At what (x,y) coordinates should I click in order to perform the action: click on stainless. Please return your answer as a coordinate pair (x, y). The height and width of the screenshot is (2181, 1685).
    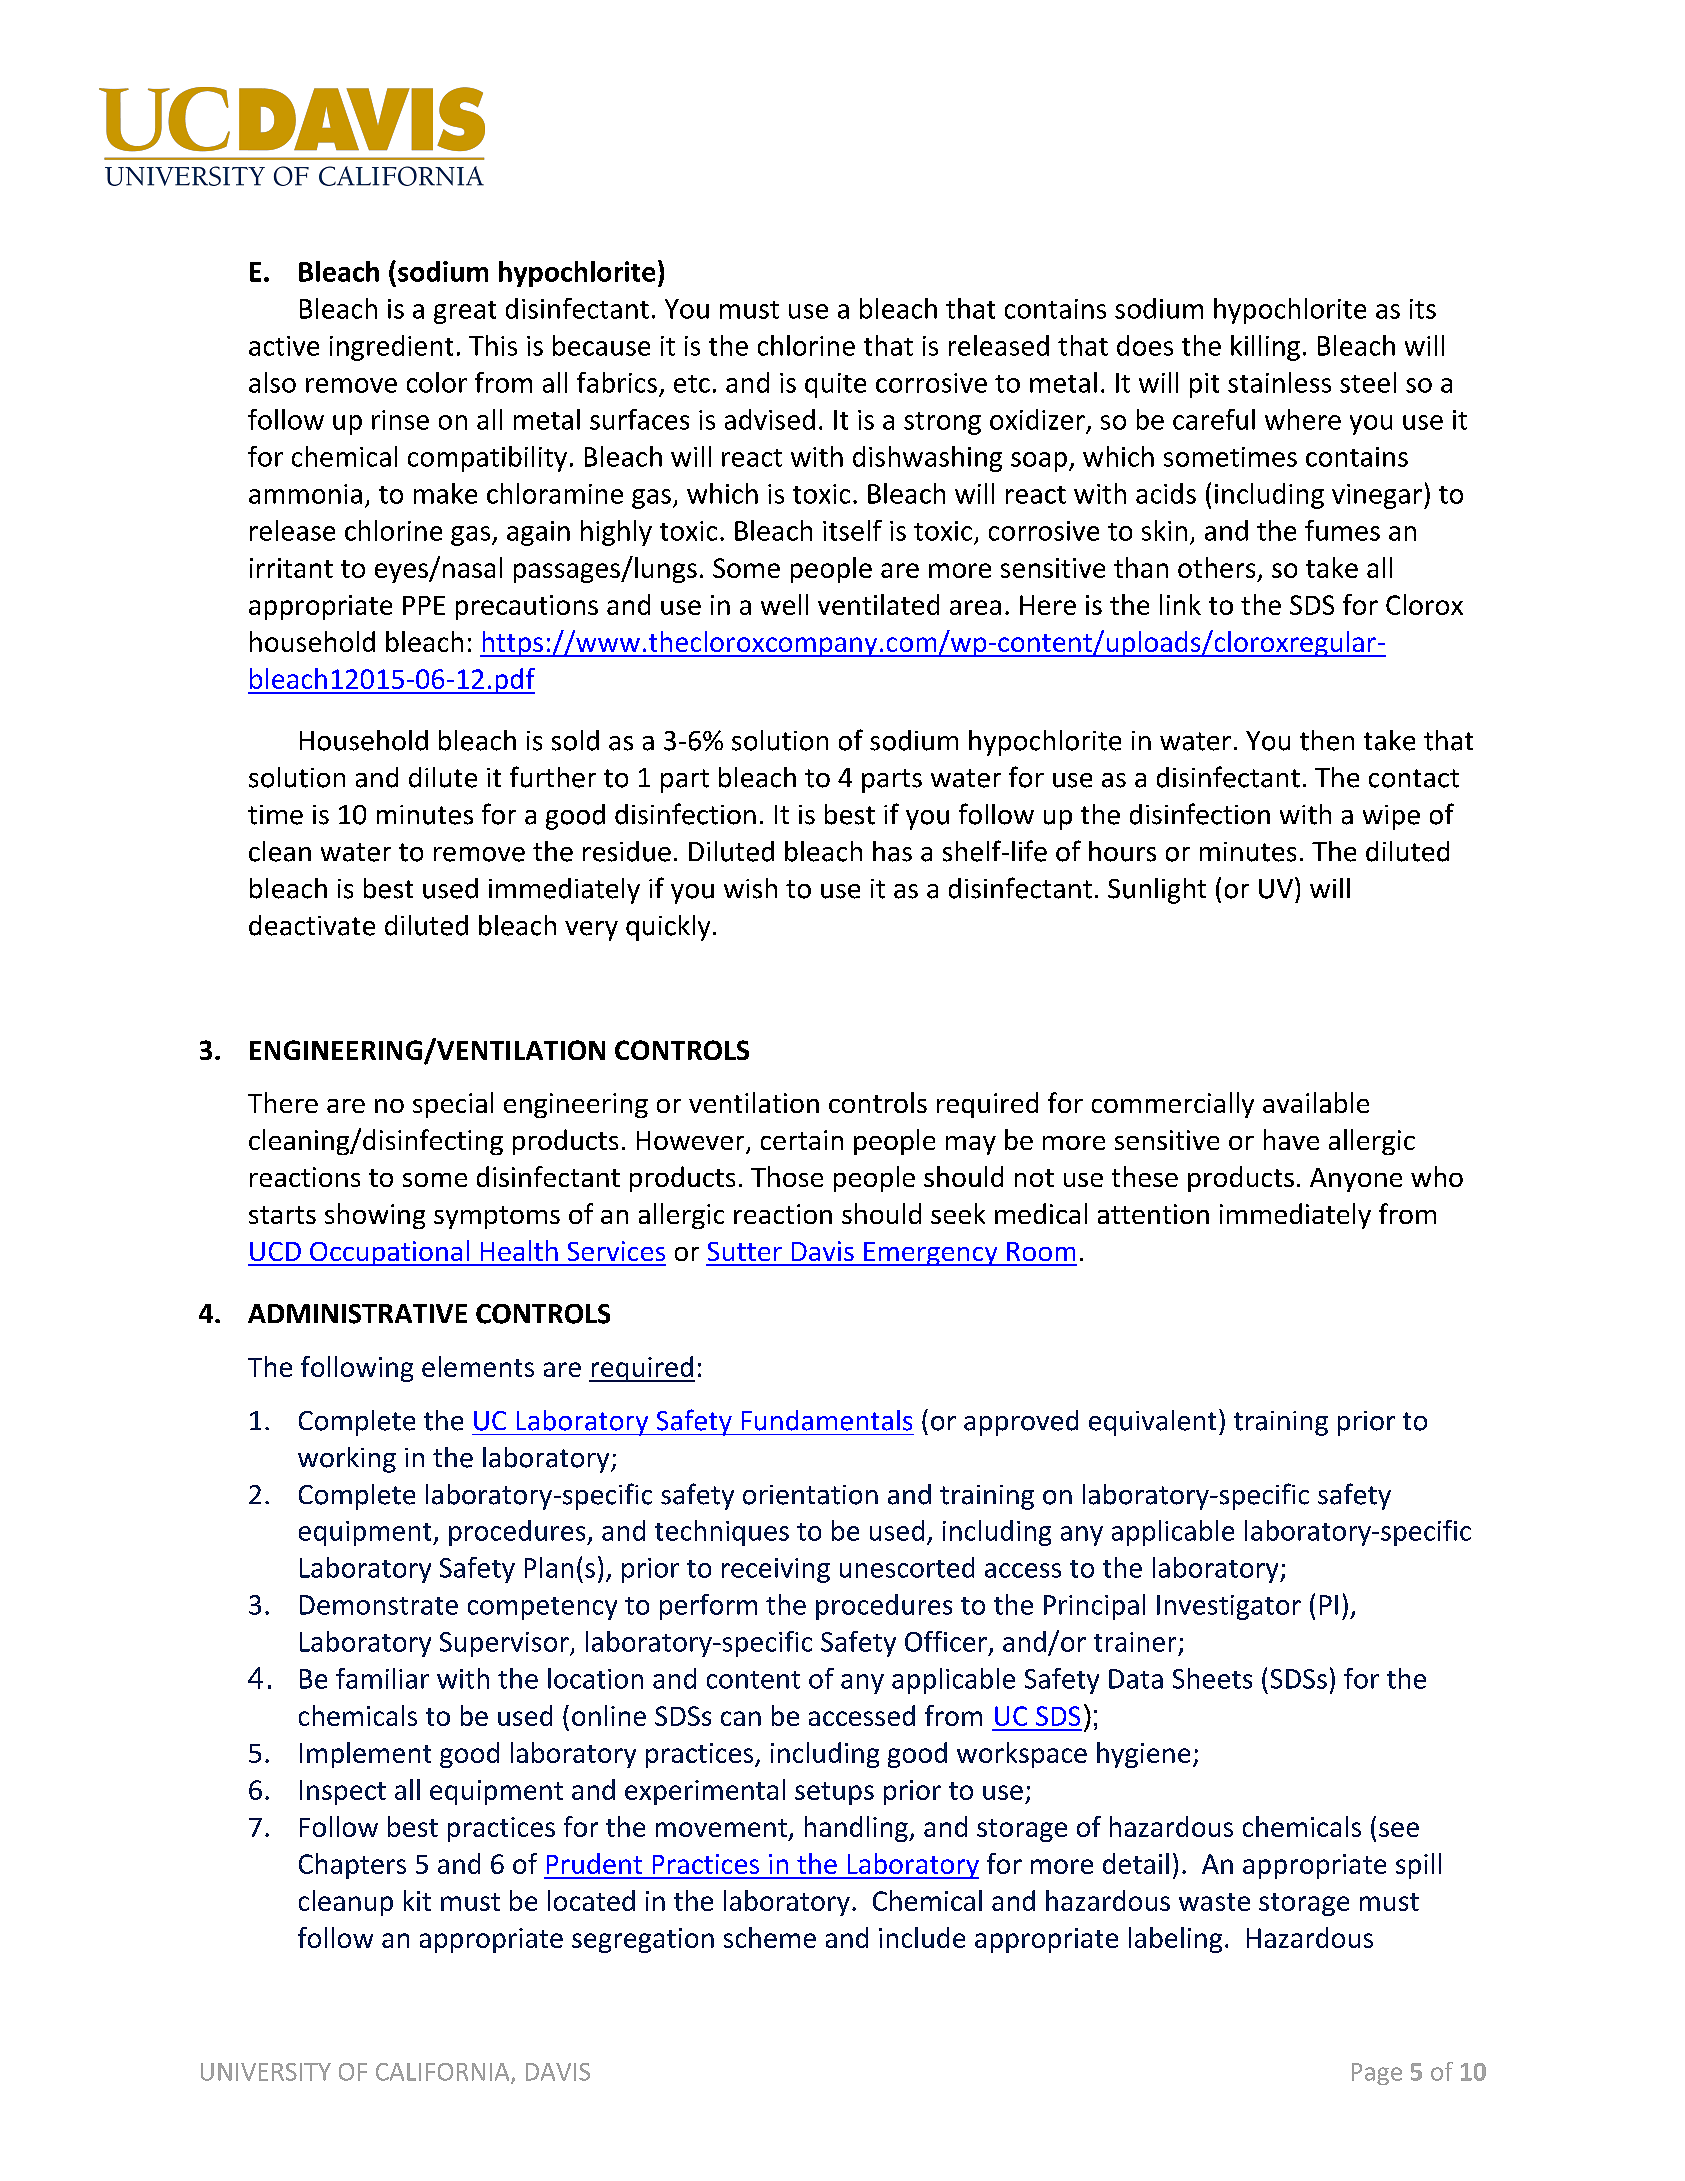
    Looking at the image, I should click on (1279, 382).
